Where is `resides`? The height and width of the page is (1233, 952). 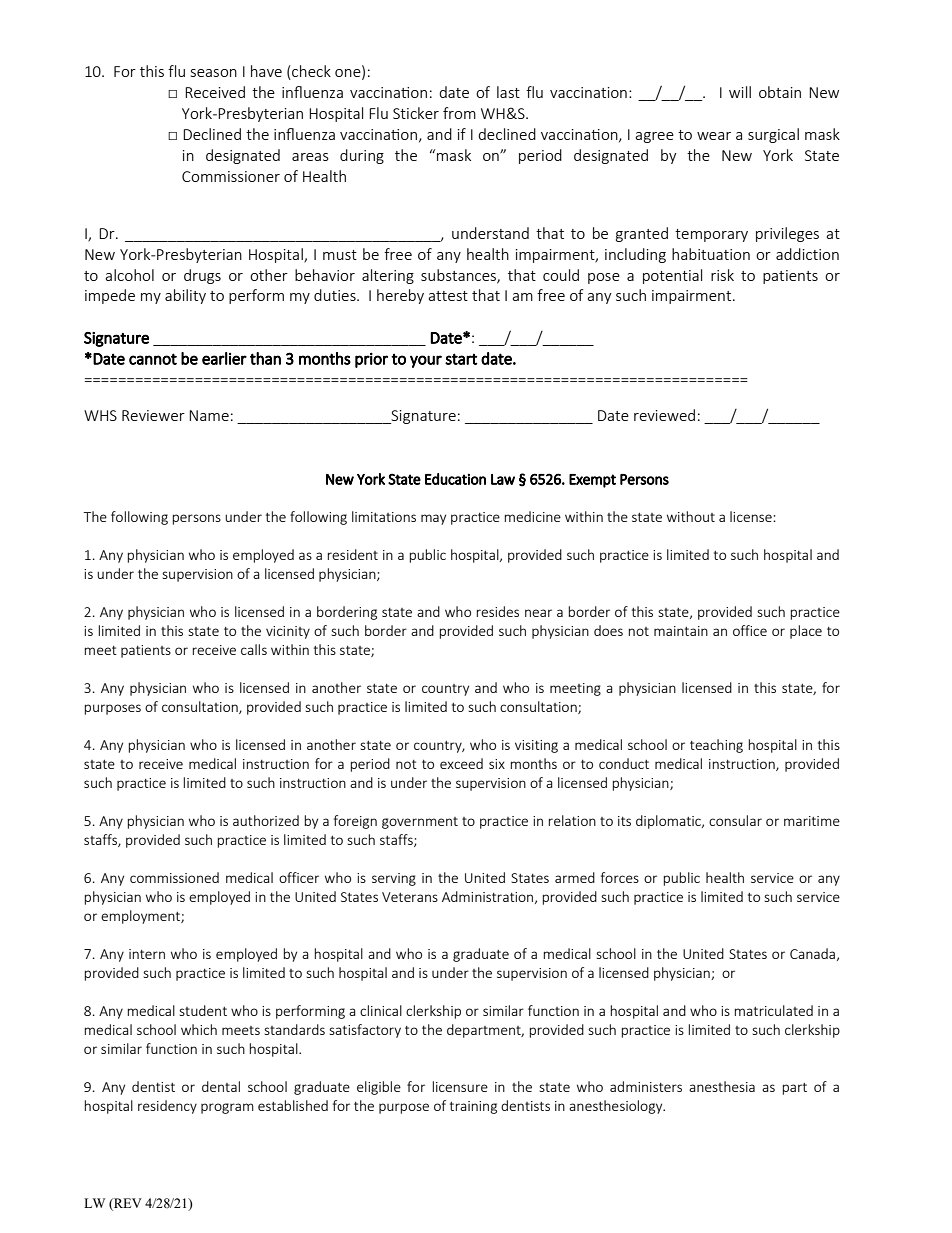
resides is located at coordinates (497, 611).
